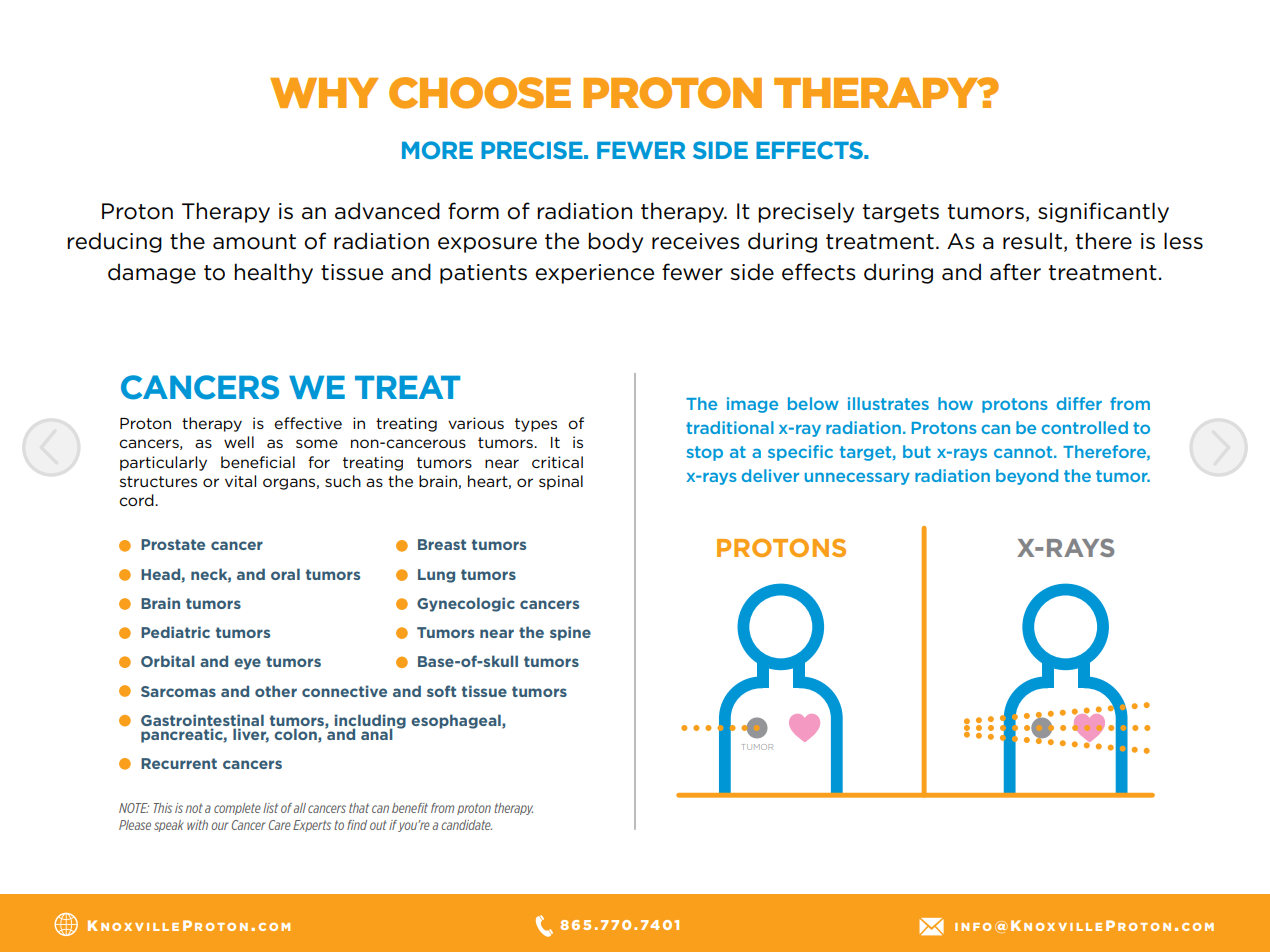 The image size is (1270, 952). What do you see at coordinates (1079, 403) in the document?
I see `differ` at bounding box center [1079, 403].
